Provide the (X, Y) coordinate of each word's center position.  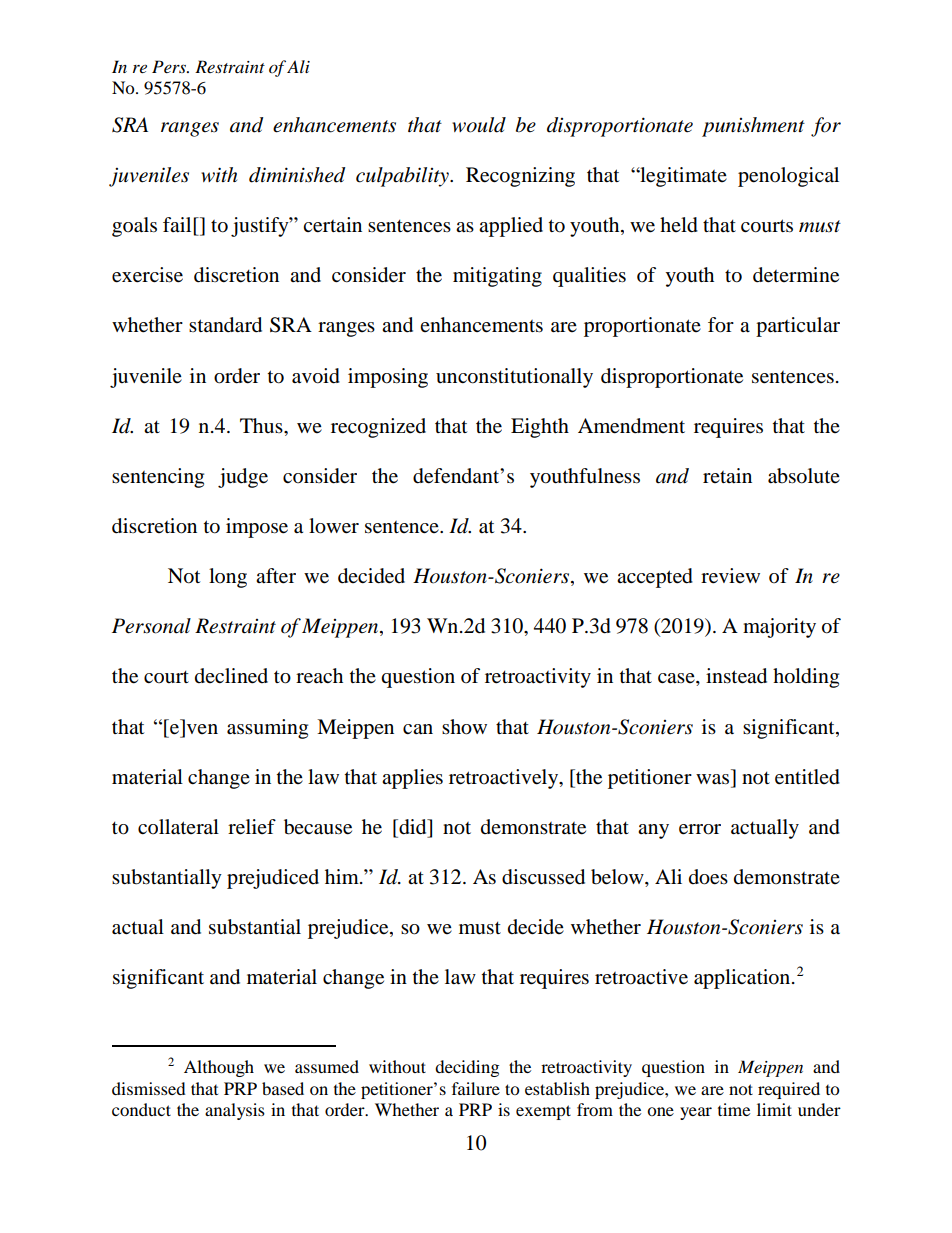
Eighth (540, 428)
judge (243, 478)
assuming (267, 729)
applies (412, 779)
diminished (297, 175)
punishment (753, 127)
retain (727, 475)
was (712, 779)
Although (219, 1068)
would (479, 125)
